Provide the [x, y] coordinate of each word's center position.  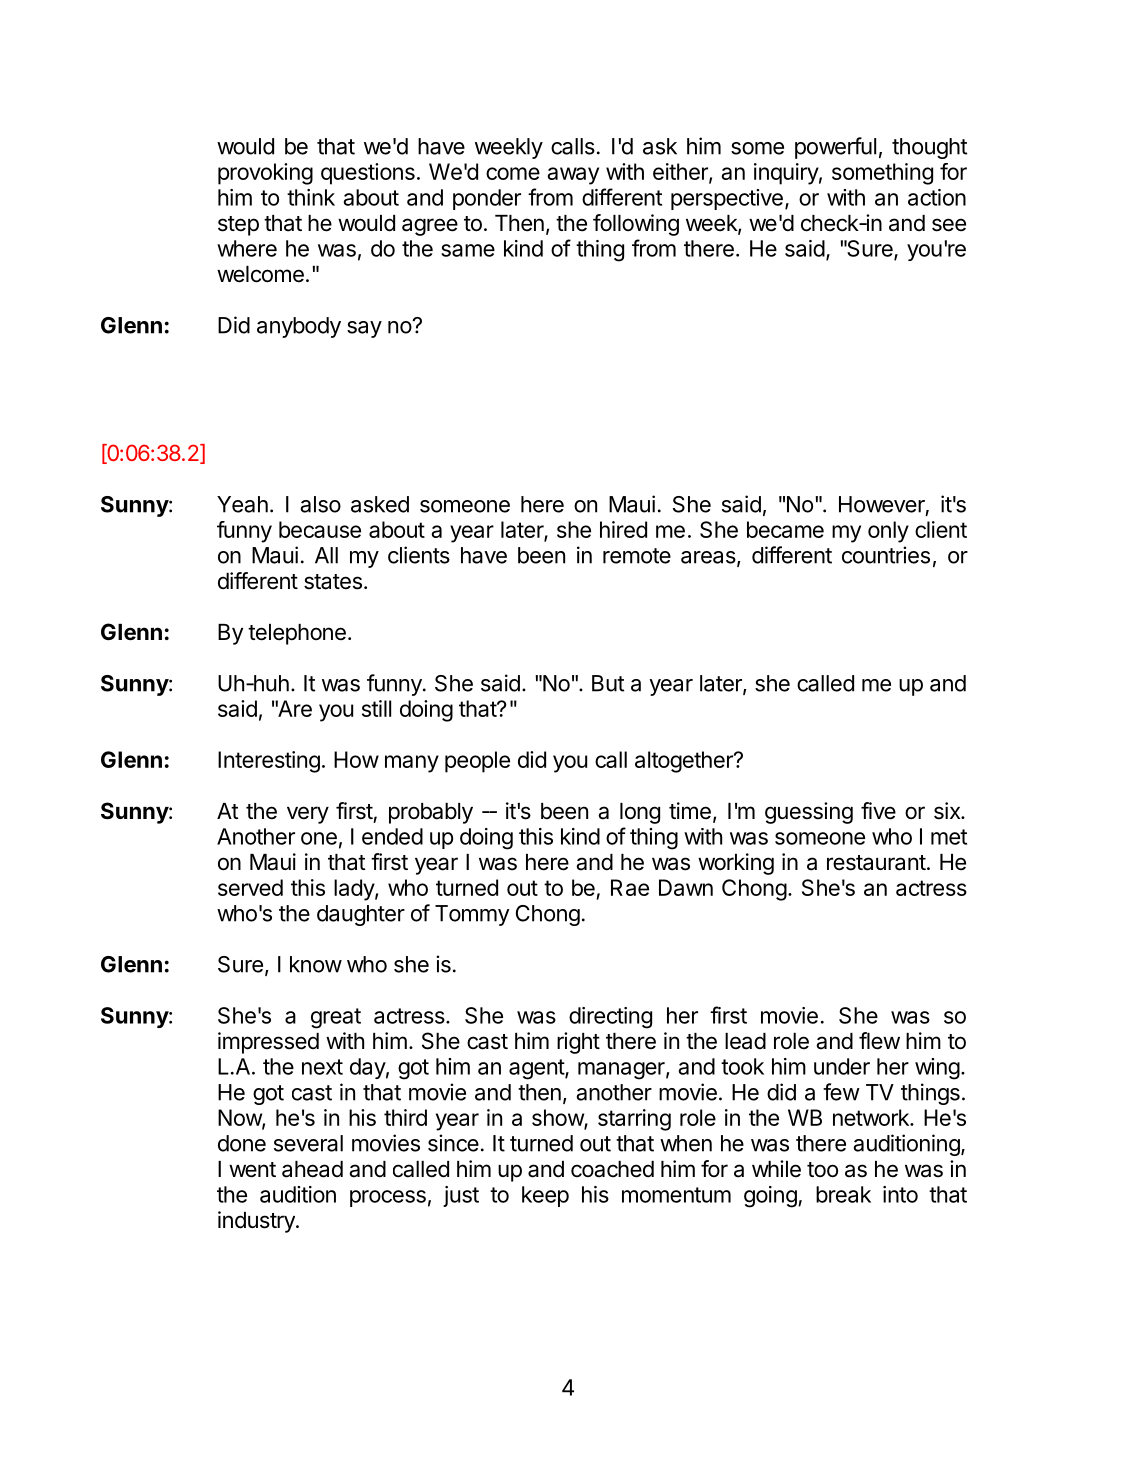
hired [623, 529]
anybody [299, 327]
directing [610, 1018]
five [878, 811]
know [316, 964]
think [311, 197]
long [640, 813]
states [333, 582]
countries [886, 555]
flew [879, 1041]
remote [637, 556]
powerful [835, 148]
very [308, 815]
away [573, 176]
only [888, 532]
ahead [312, 1169]
